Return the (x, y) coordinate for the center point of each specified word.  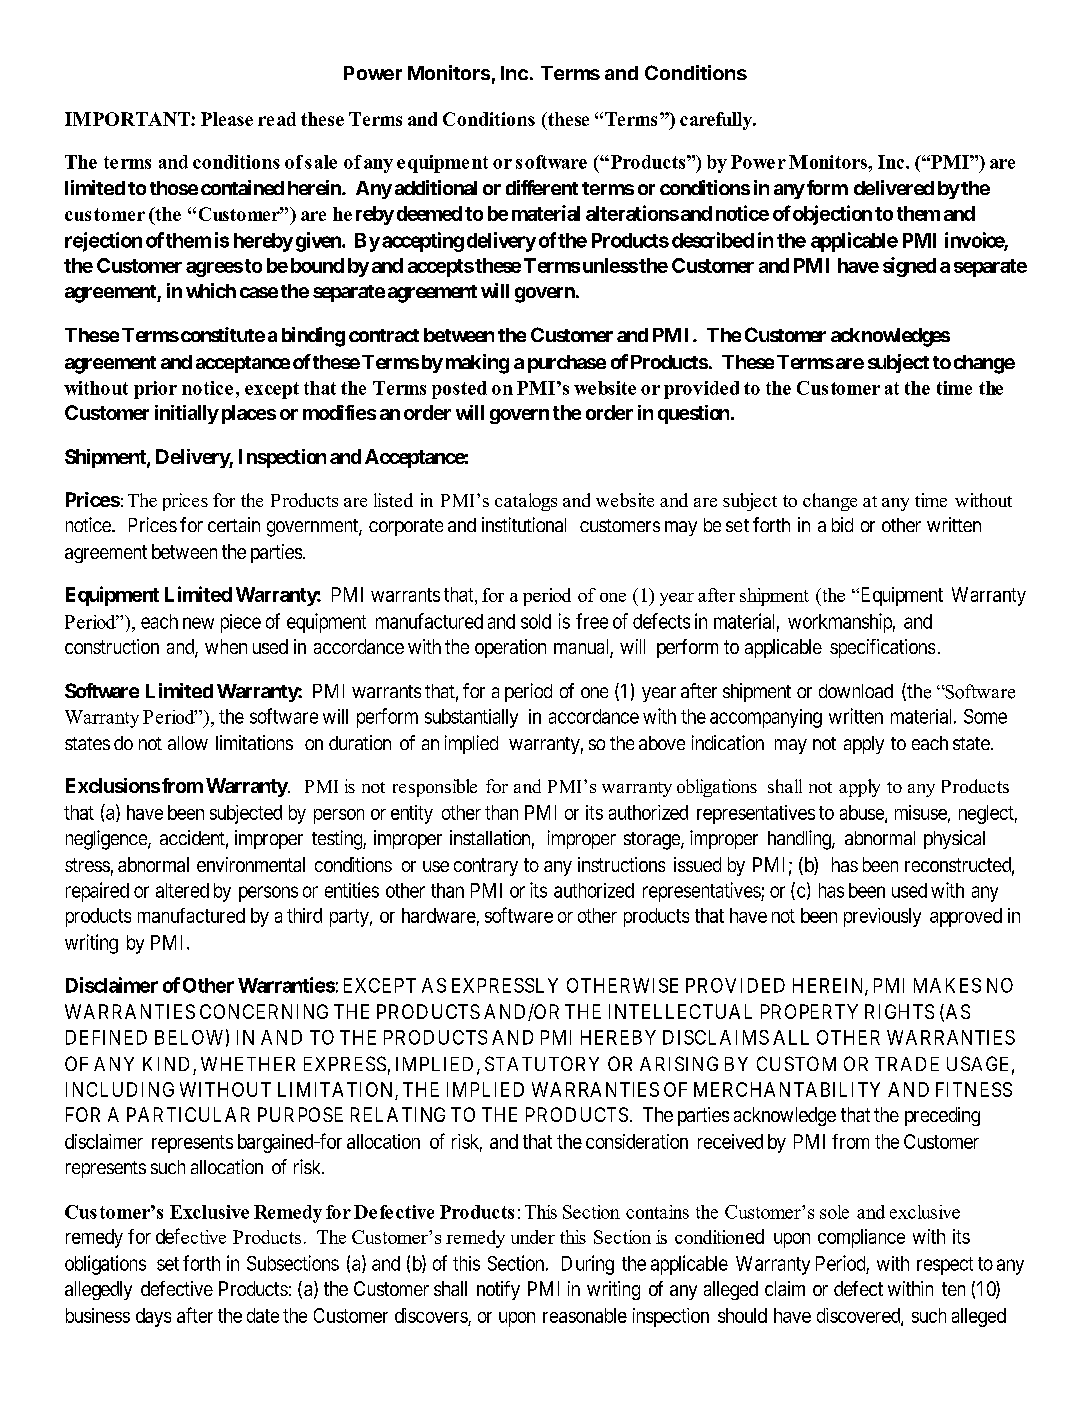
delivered (894, 187)
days (153, 1317)
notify (498, 1290)
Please (227, 119)
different (542, 187)
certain (234, 524)
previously (882, 917)
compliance (861, 1238)
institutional (524, 524)
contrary (486, 867)
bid (842, 524)
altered (182, 890)
